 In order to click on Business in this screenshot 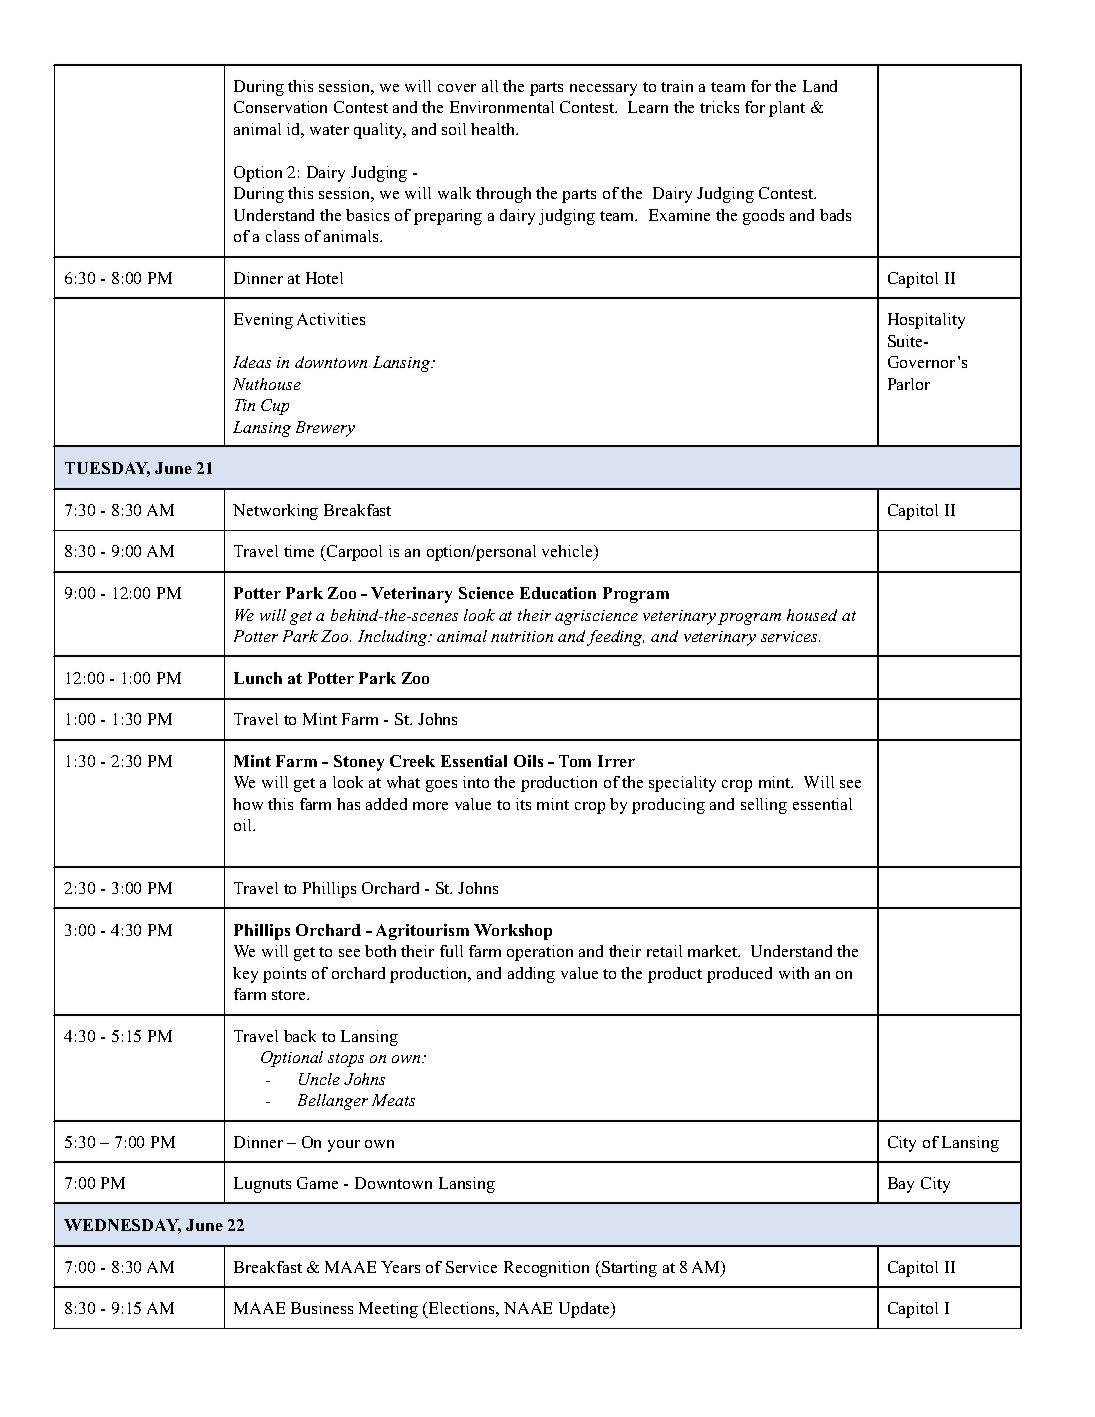, I will do `click(322, 1308)`.
